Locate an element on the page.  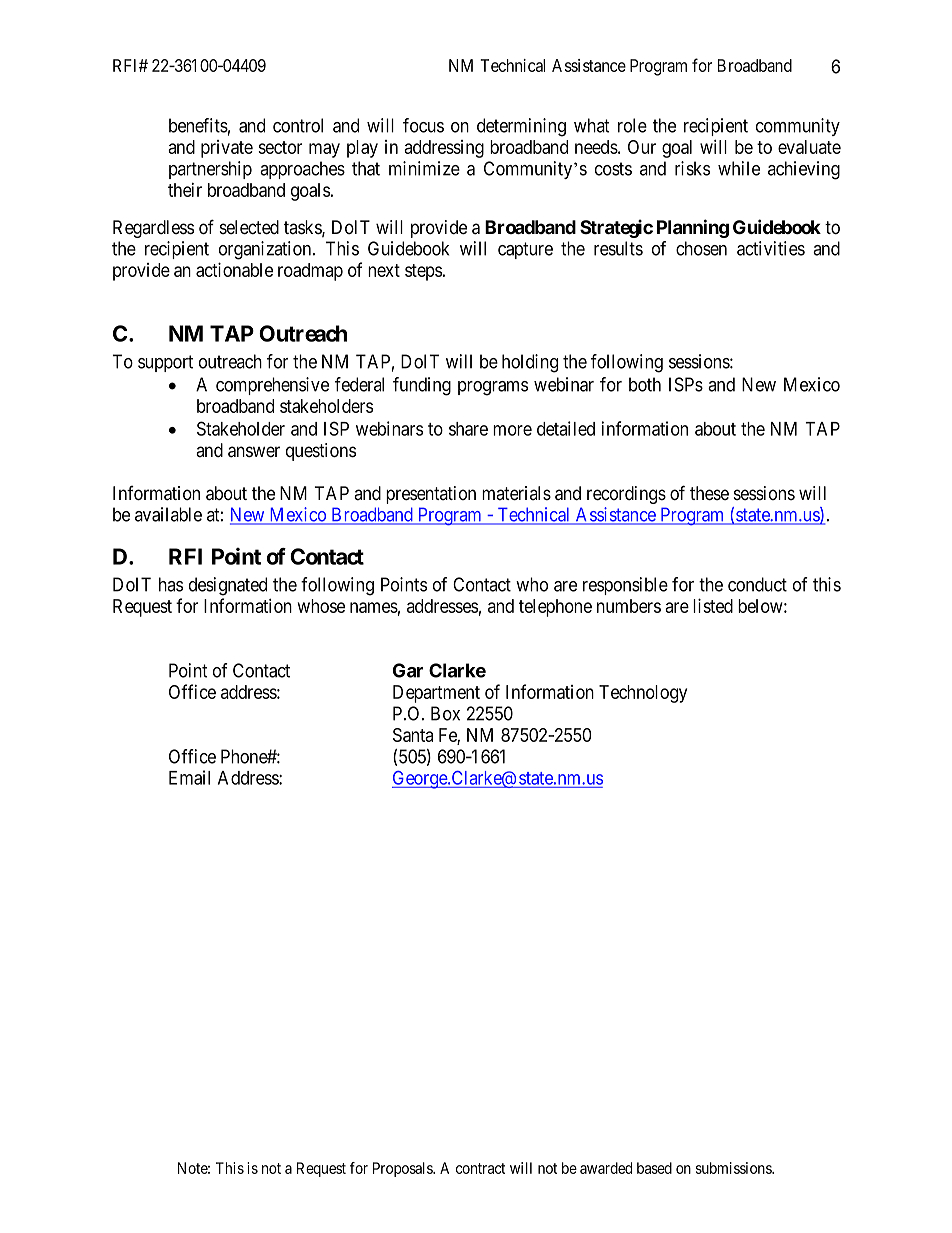
materials is located at coordinates (516, 493).
